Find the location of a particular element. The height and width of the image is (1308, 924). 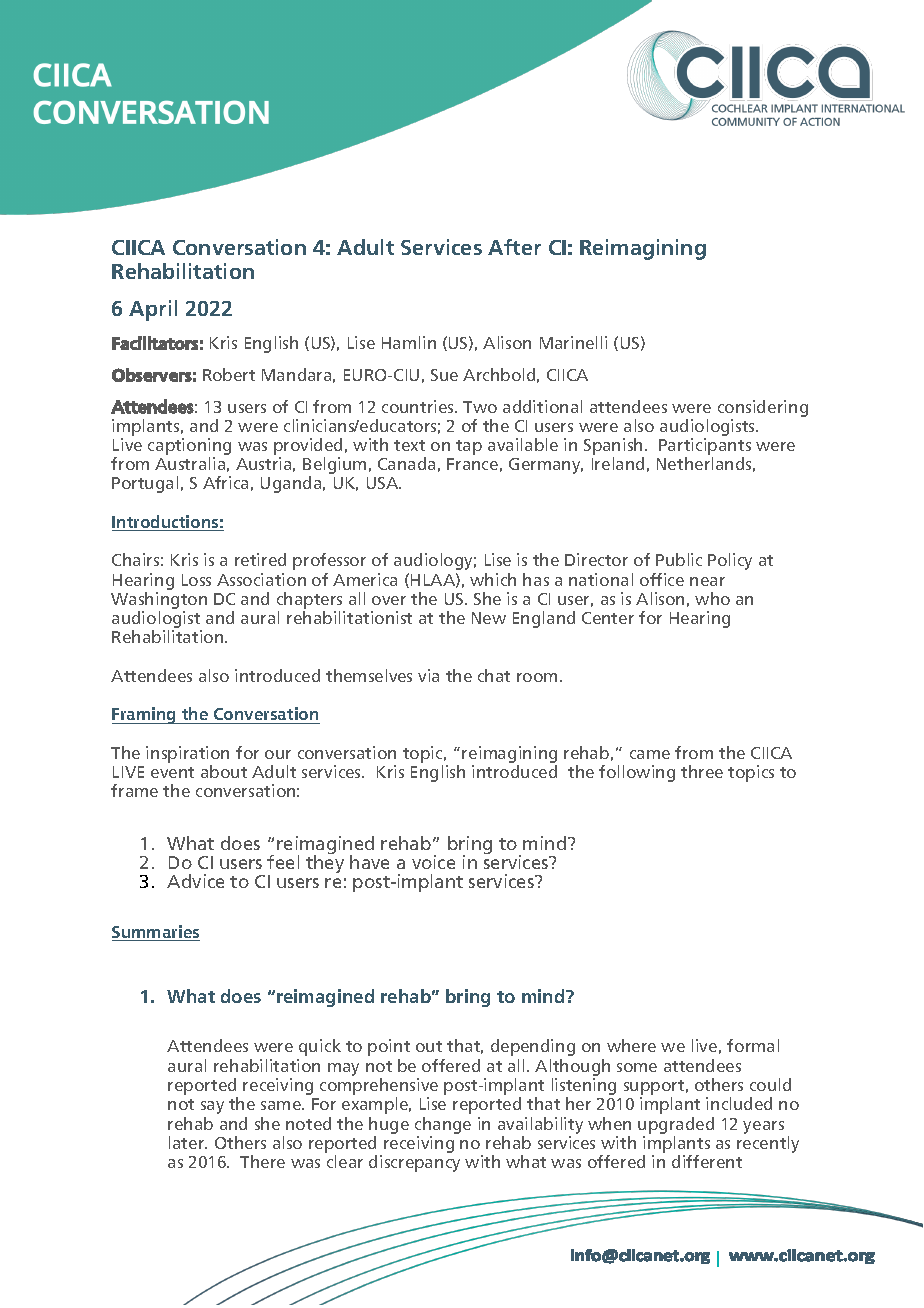

Loss is located at coordinates (196, 580).
